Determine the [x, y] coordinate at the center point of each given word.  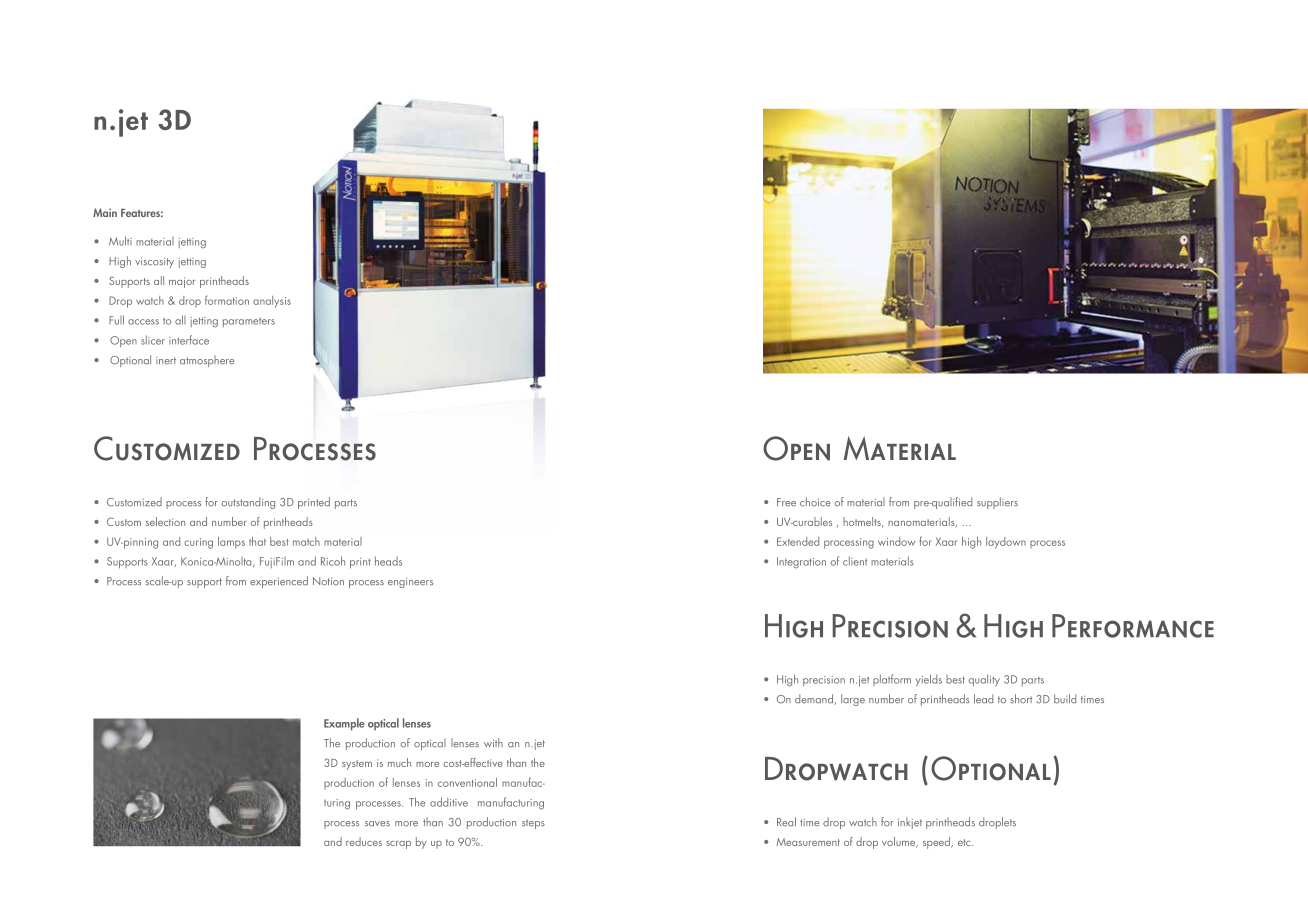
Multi [120, 241]
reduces [364, 841]
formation [227, 300]
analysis [272, 302]
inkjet [910, 823]
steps [533, 824]
